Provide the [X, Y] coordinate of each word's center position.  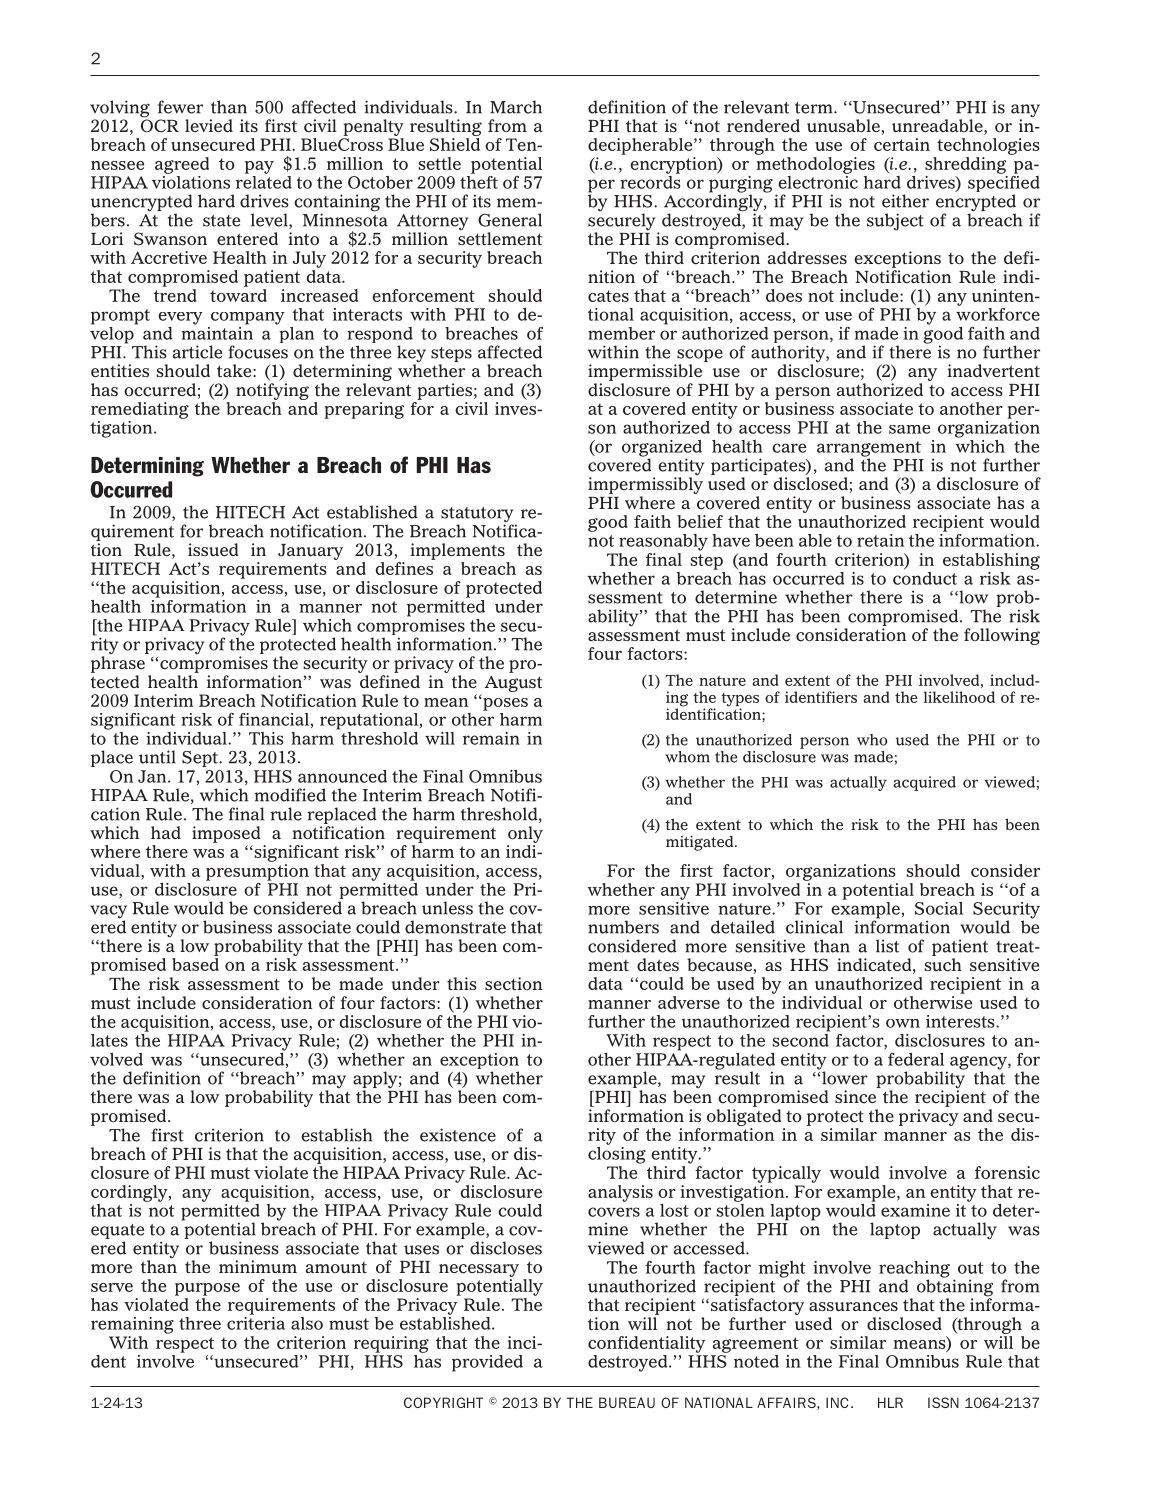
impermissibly [645, 487]
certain [902, 144]
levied [209, 125]
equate [117, 1233]
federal [916, 1059]
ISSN [943, 1402]
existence [458, 1135]
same [909, 429]
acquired [924, 783]
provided [487, 1363]
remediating [140, 410]
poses [504, 704]
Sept [201, 759]
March [516, 107]
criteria [256, 1322]
